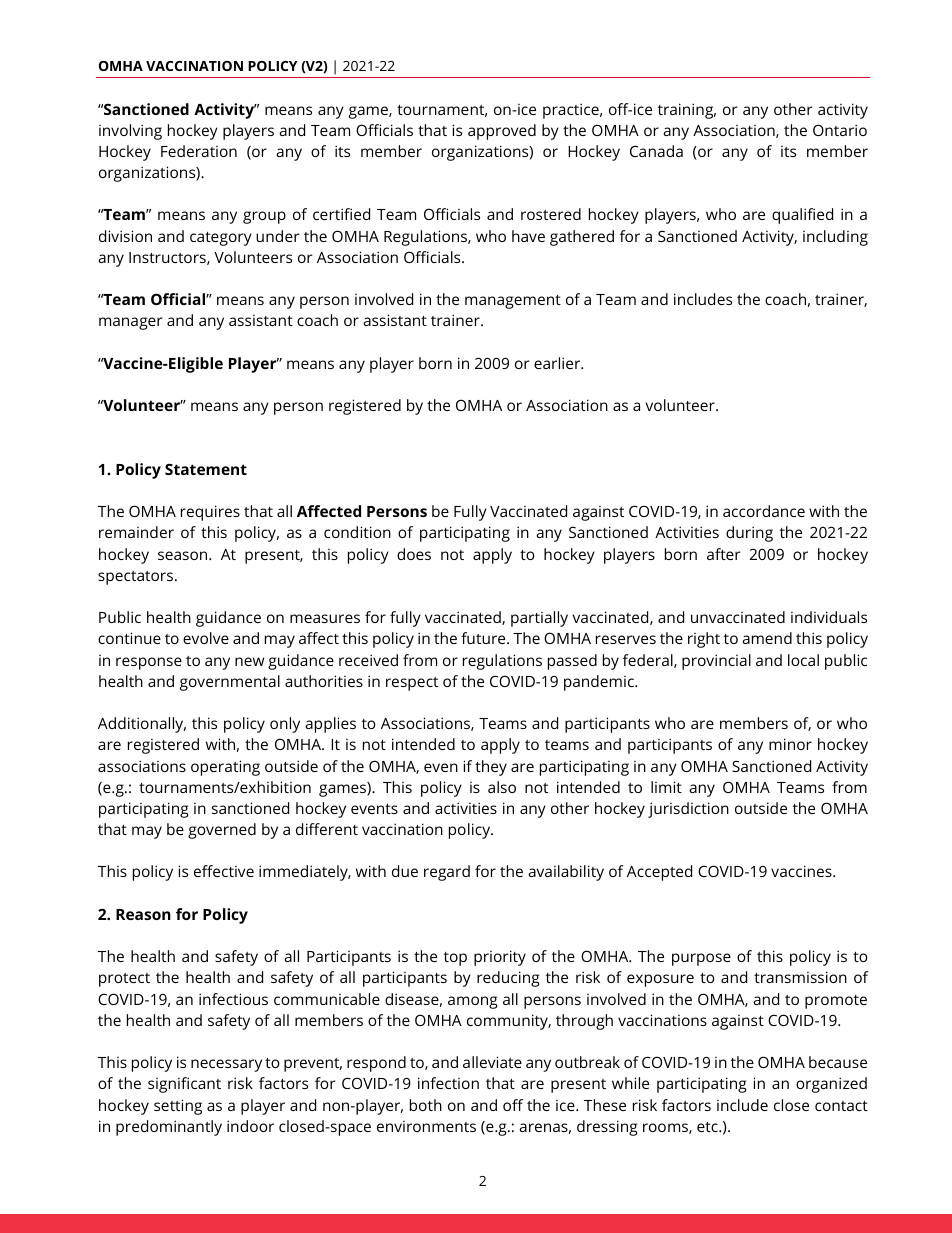  Describe the element at coordinates (225, 768) in the document. I see `operating` at that location.
